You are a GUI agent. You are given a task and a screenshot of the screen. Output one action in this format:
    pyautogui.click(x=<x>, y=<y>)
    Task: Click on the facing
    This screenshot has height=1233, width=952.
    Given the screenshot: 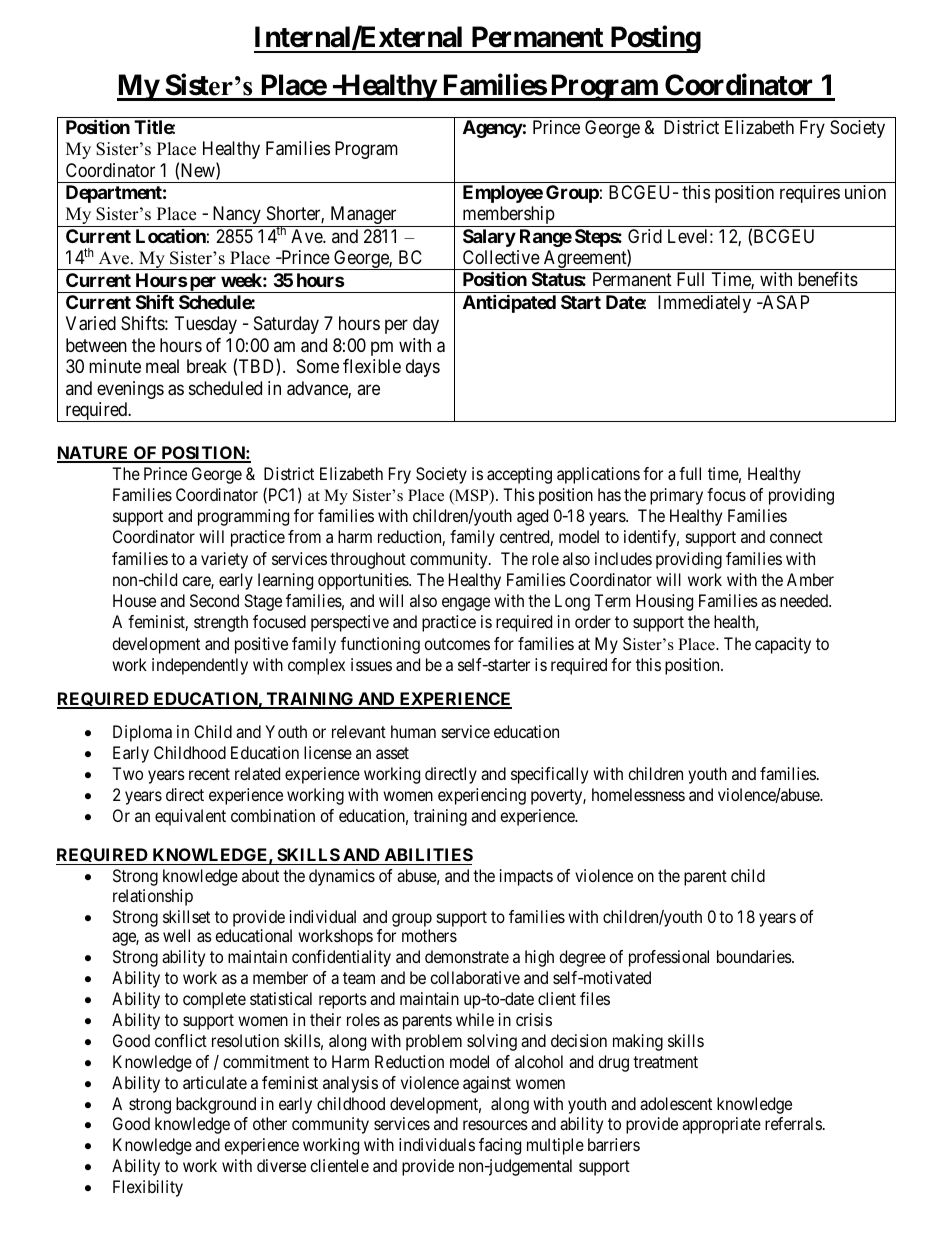 What is the action you would take?
    pyautogui.click(x=500, y=1146)
